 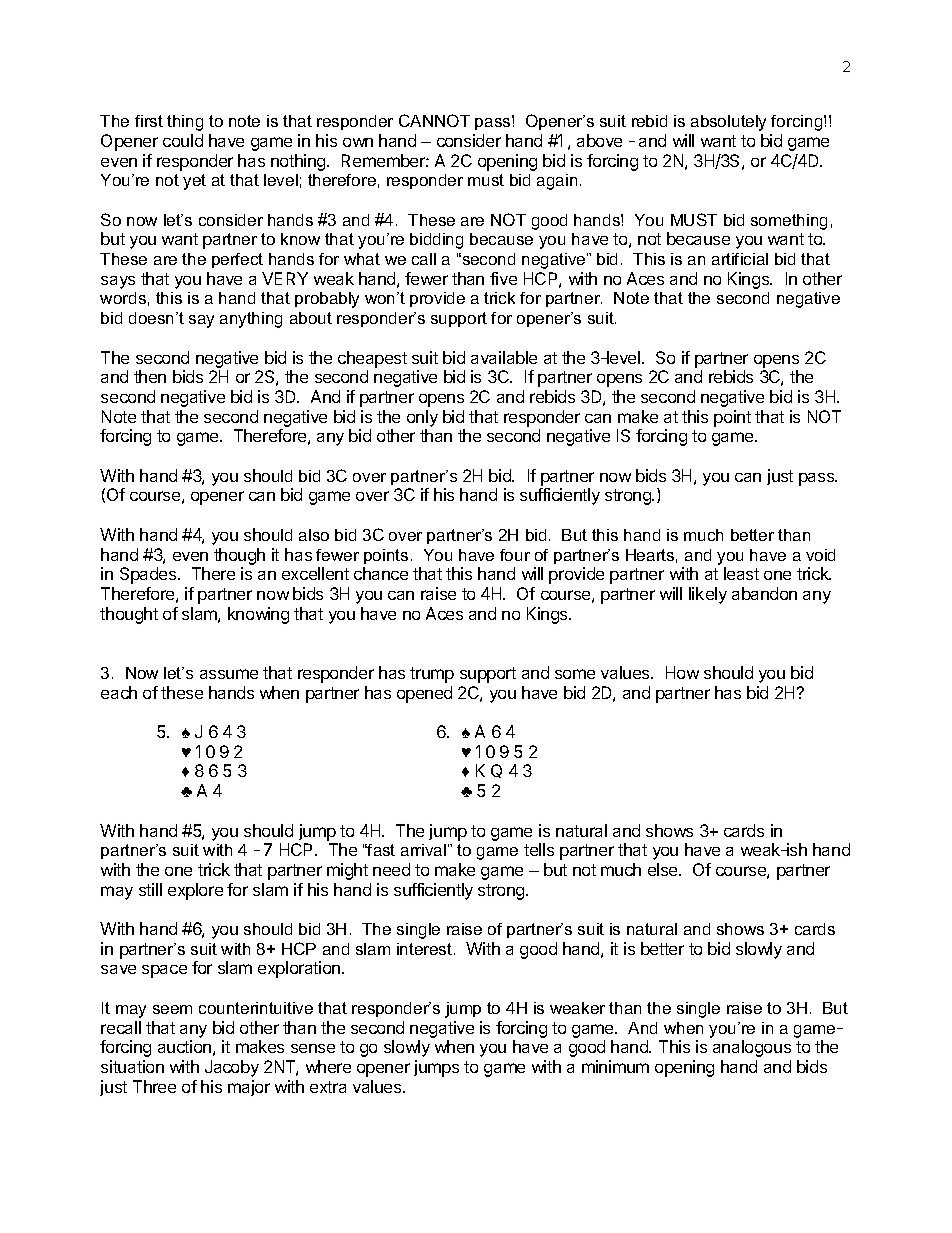 What do you see at coordinates (708, 595) in the image?
I see `likely` at bounding box center [708, 595].
